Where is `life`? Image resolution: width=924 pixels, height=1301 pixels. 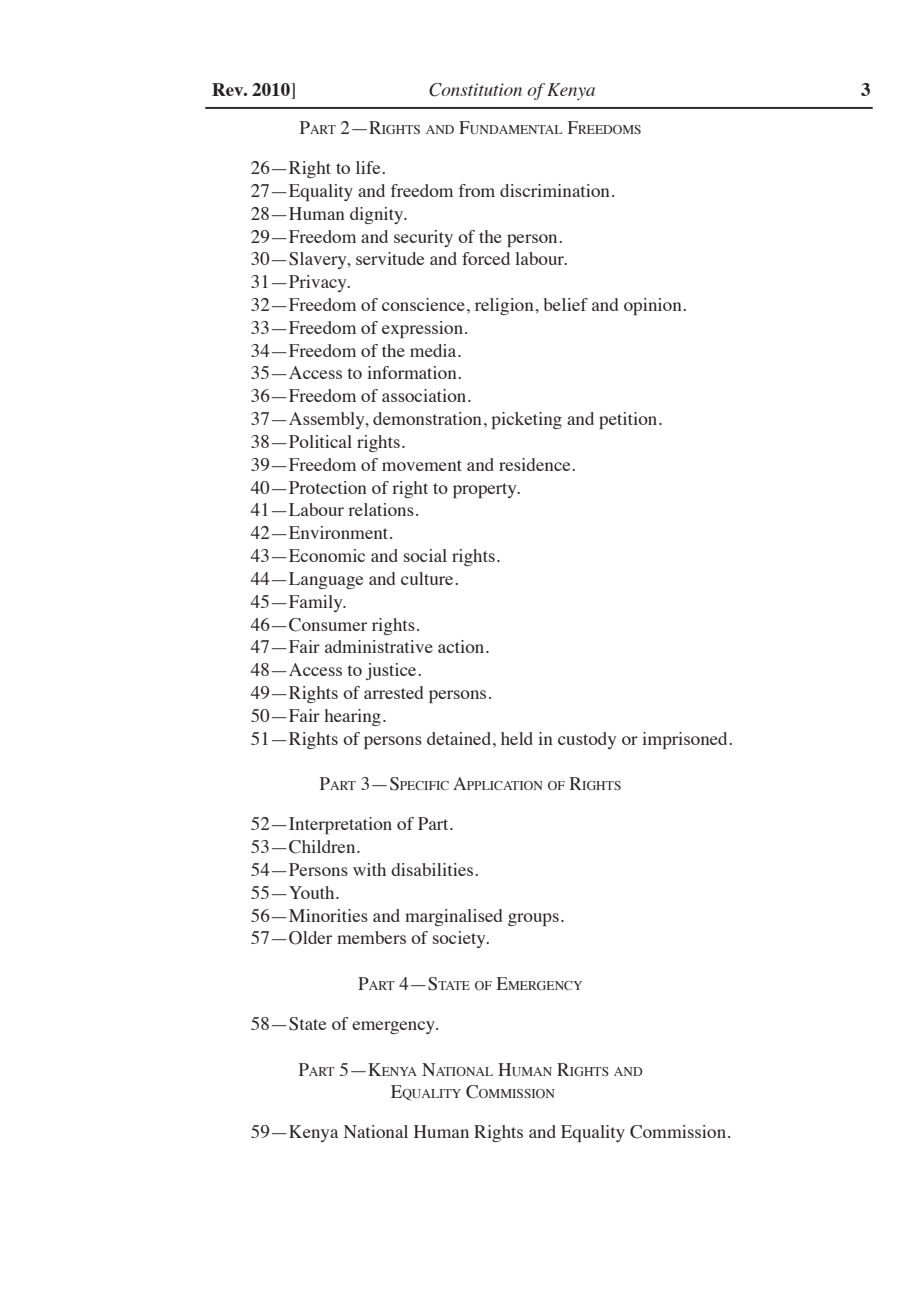 life is located at coordinates (369, 167).
